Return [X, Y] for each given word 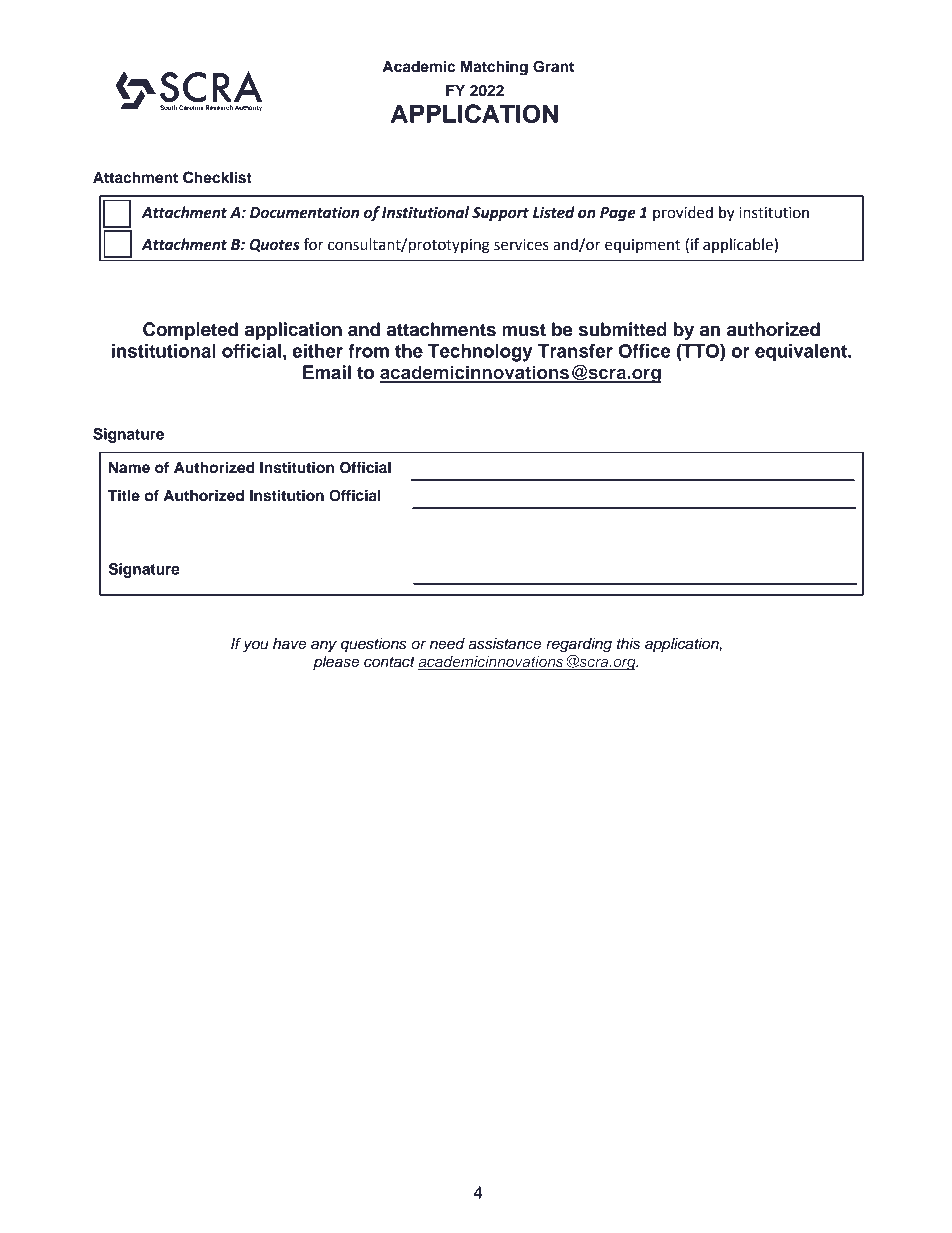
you [256, 646]
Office [645, 351]
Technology [480, 353]
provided [683, 213]
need [447, 644]
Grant [553, 67]
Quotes [274, 245]
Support [500, 214]
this [628, 644]
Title [124, 495]
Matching [494, 68]
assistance [505, 644]
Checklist [217, 177]
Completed [190, 331]
